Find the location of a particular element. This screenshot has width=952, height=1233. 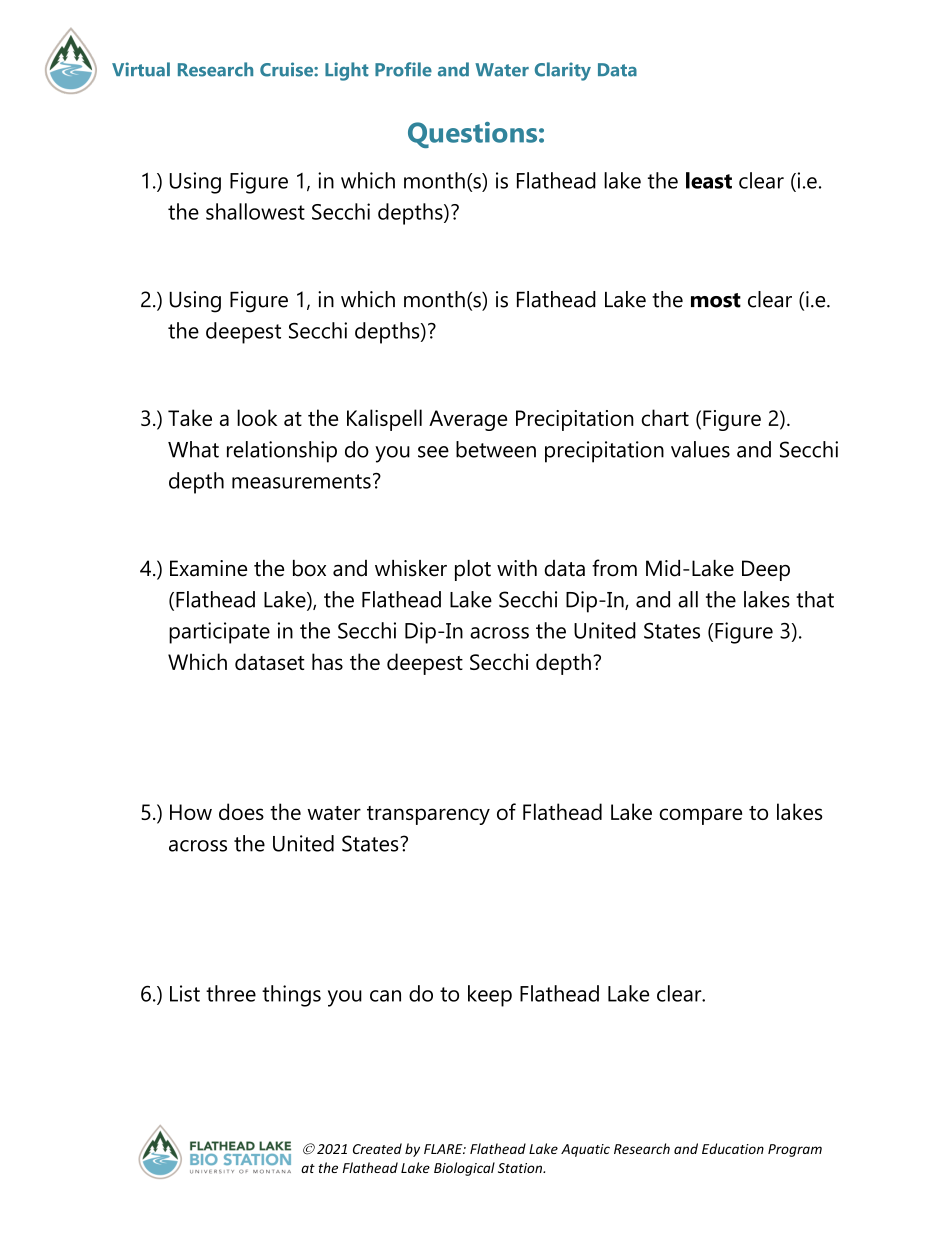

Profile is located at coordinates (403, 69).
